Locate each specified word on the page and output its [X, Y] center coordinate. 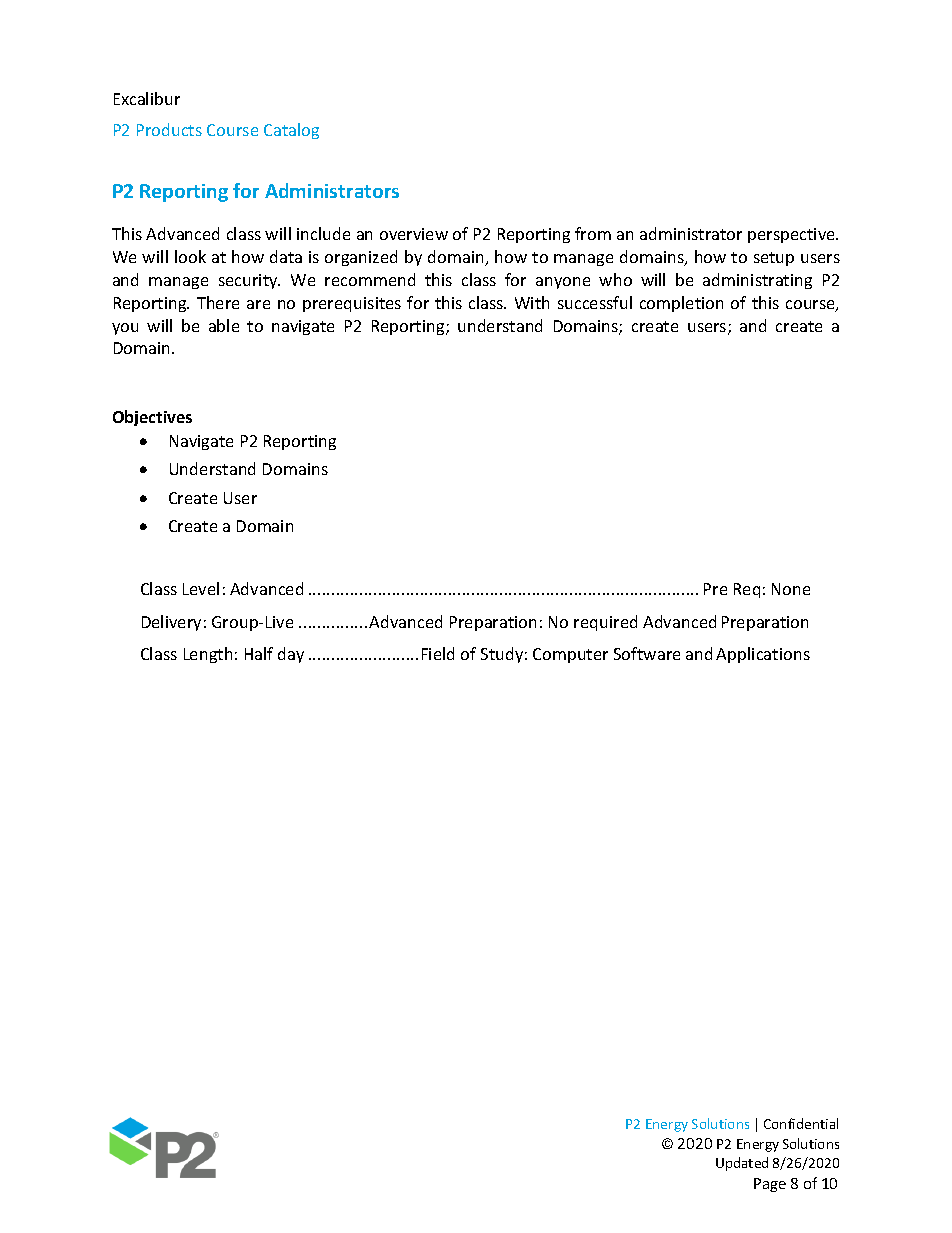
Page [770, 1185]
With [532, 302]
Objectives [152, 418]
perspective [792, 235]
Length [208, 655]
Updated [742, 1164]
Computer [570, 655]
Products [169, 129]
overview [414, 234]
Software [647, 653]
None [791, 589]
